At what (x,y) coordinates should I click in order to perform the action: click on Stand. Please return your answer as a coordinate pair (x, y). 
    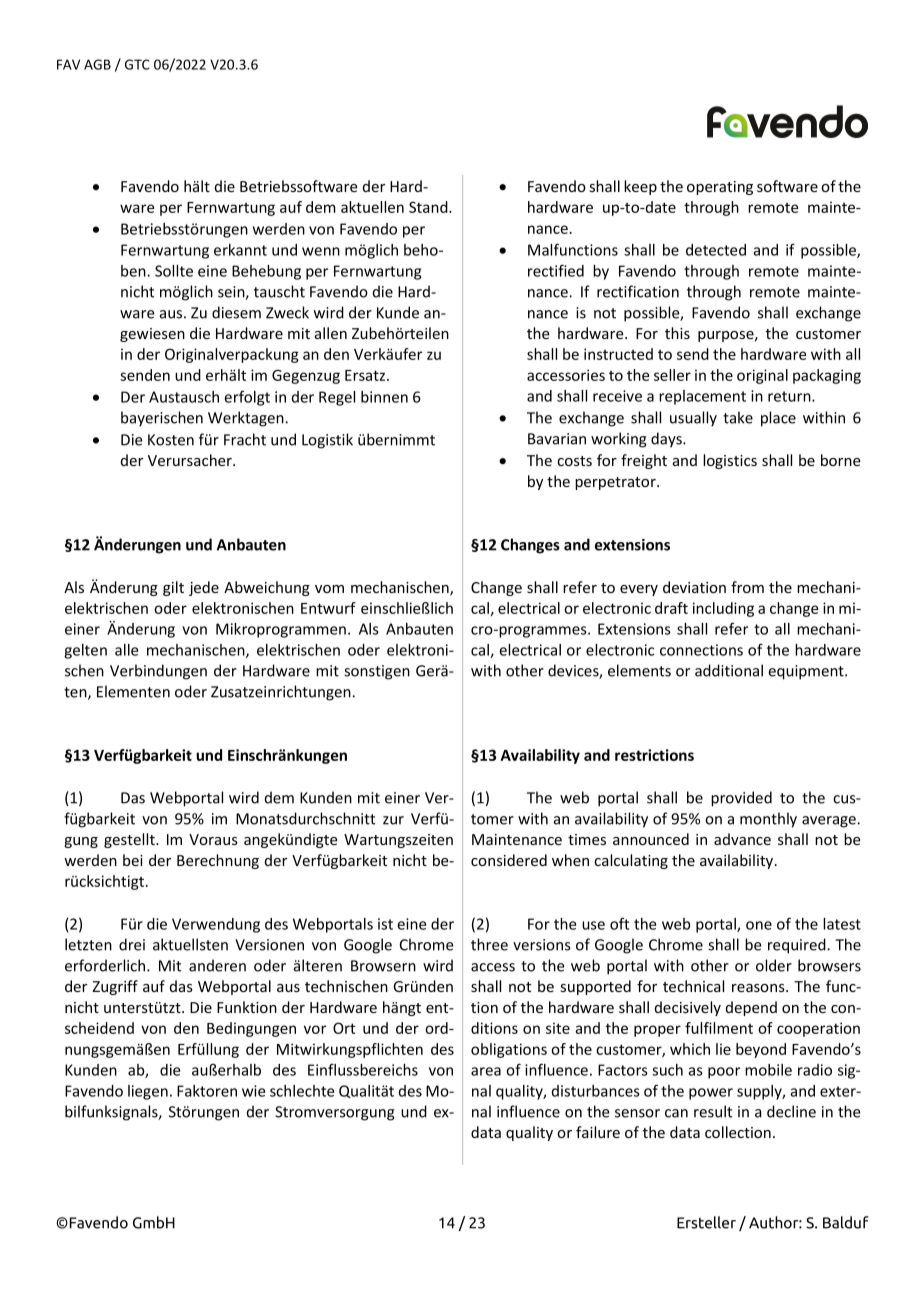
    Looking at the image, I should click on (429, 207).
